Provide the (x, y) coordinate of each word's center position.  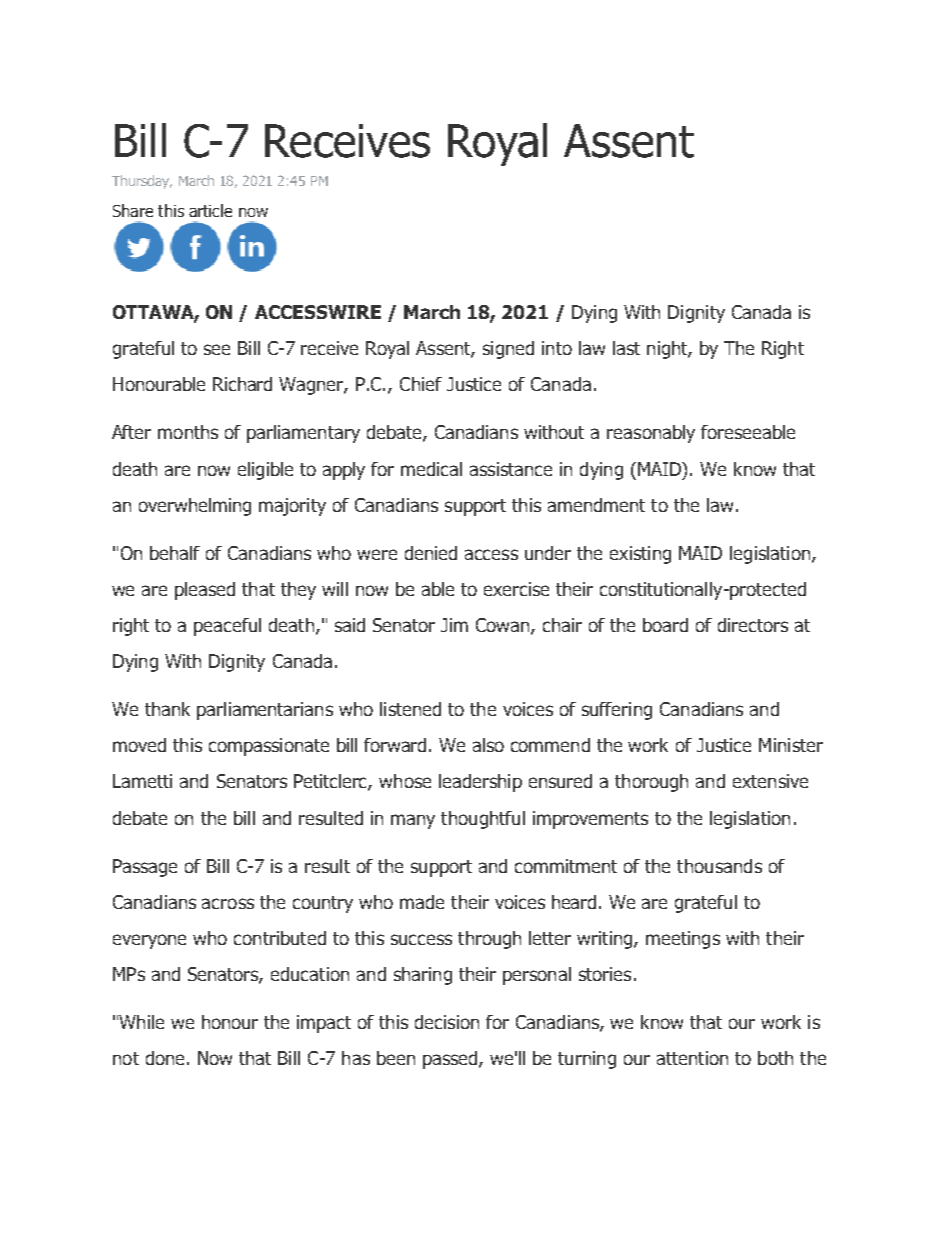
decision (447, 1022)
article (210, 210)
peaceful (227, 627)
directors (753, 625)
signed (508, 350)
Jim (454, 625)
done (165, 1058)
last (626, 348)
